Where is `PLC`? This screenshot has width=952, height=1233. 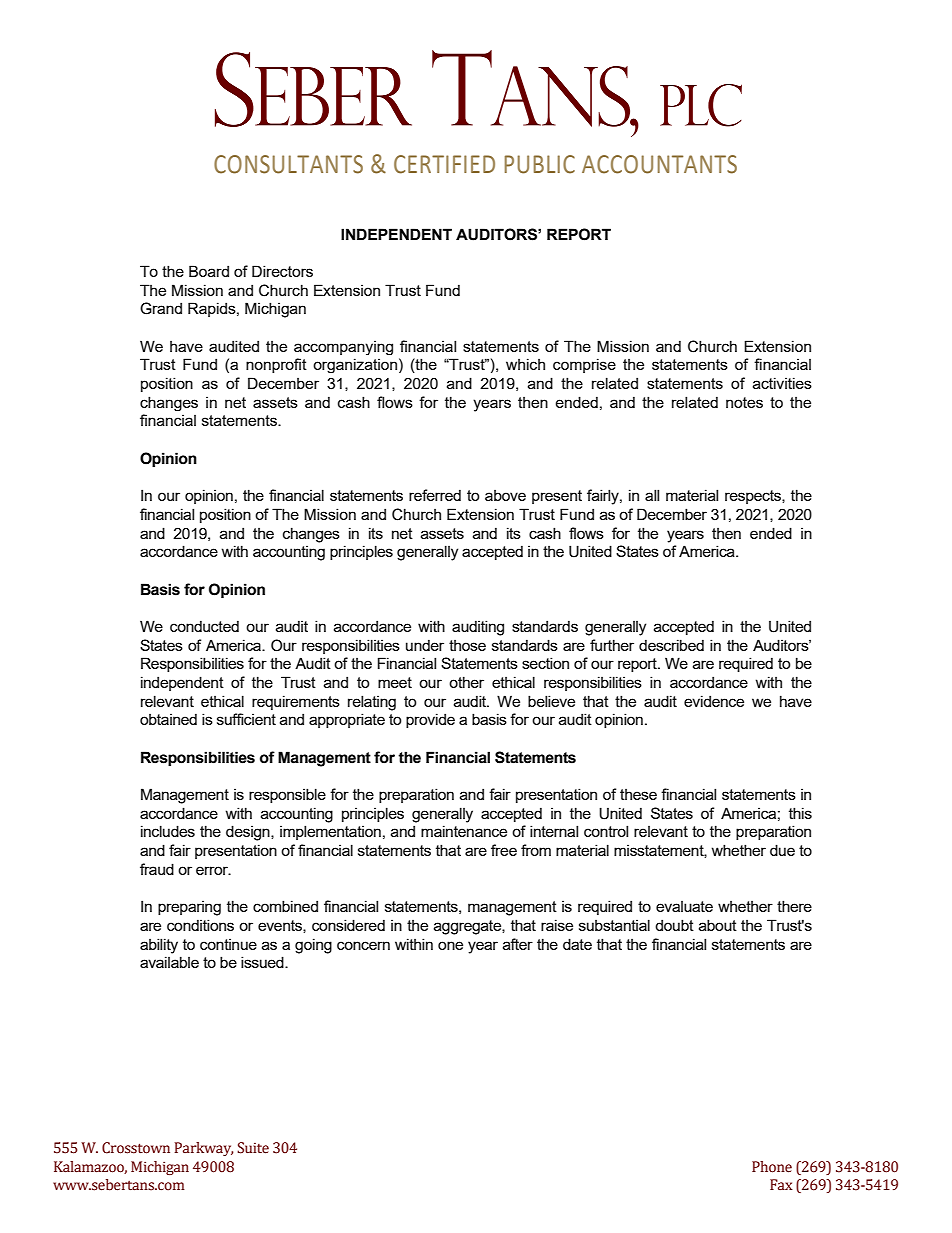 PLC is located at coordinates (701, 105).
